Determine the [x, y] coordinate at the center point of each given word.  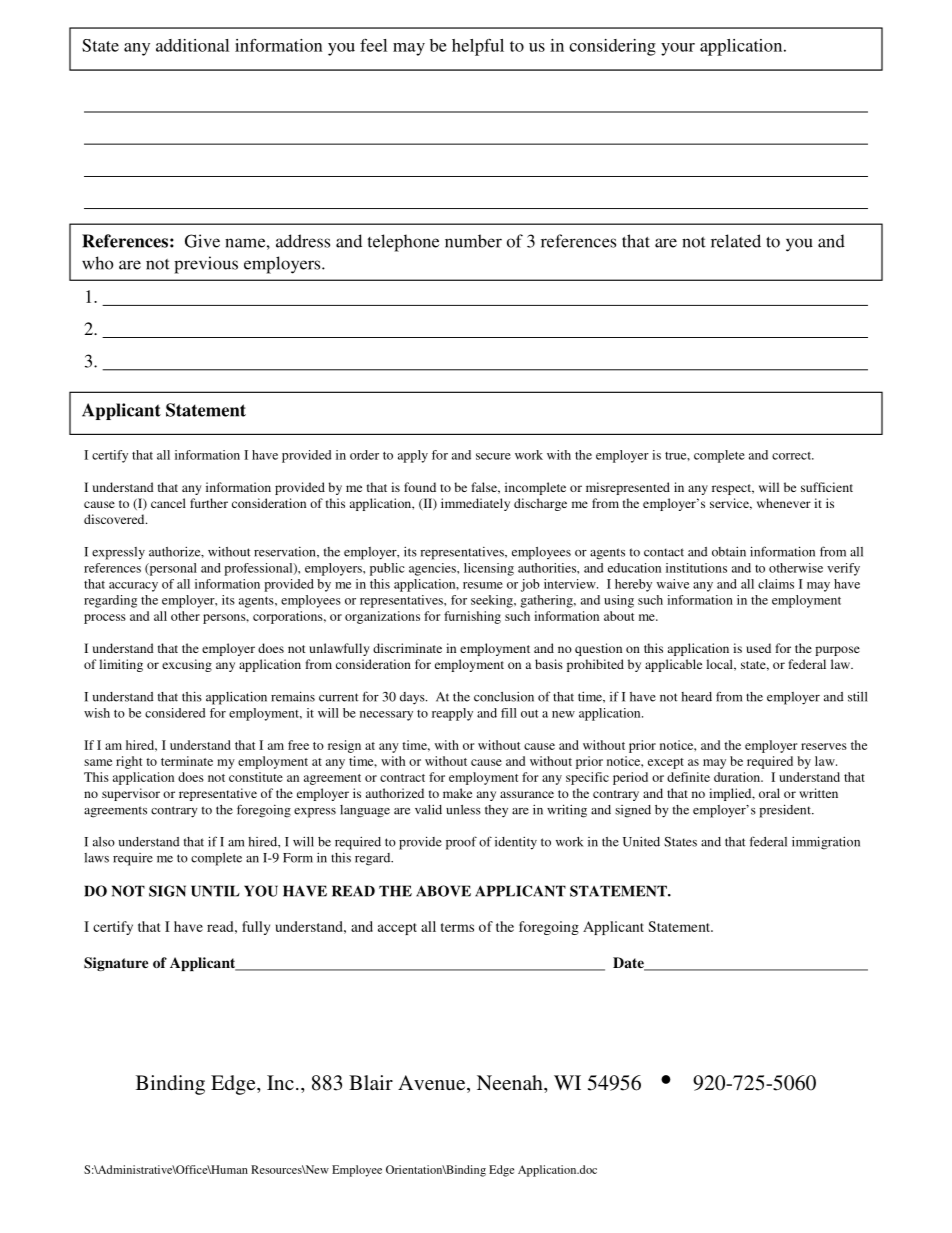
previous [206, 265]
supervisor [131, 794]
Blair [371, 1082]
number [473, 241]
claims [776, 584]
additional [192, 45]
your [678, 49]
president [786, 811]
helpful [478, 47]
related [736, 241]
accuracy [133, 587]
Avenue [433, 1084]
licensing [489, 569]
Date [629, 964]
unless [463, 810]
